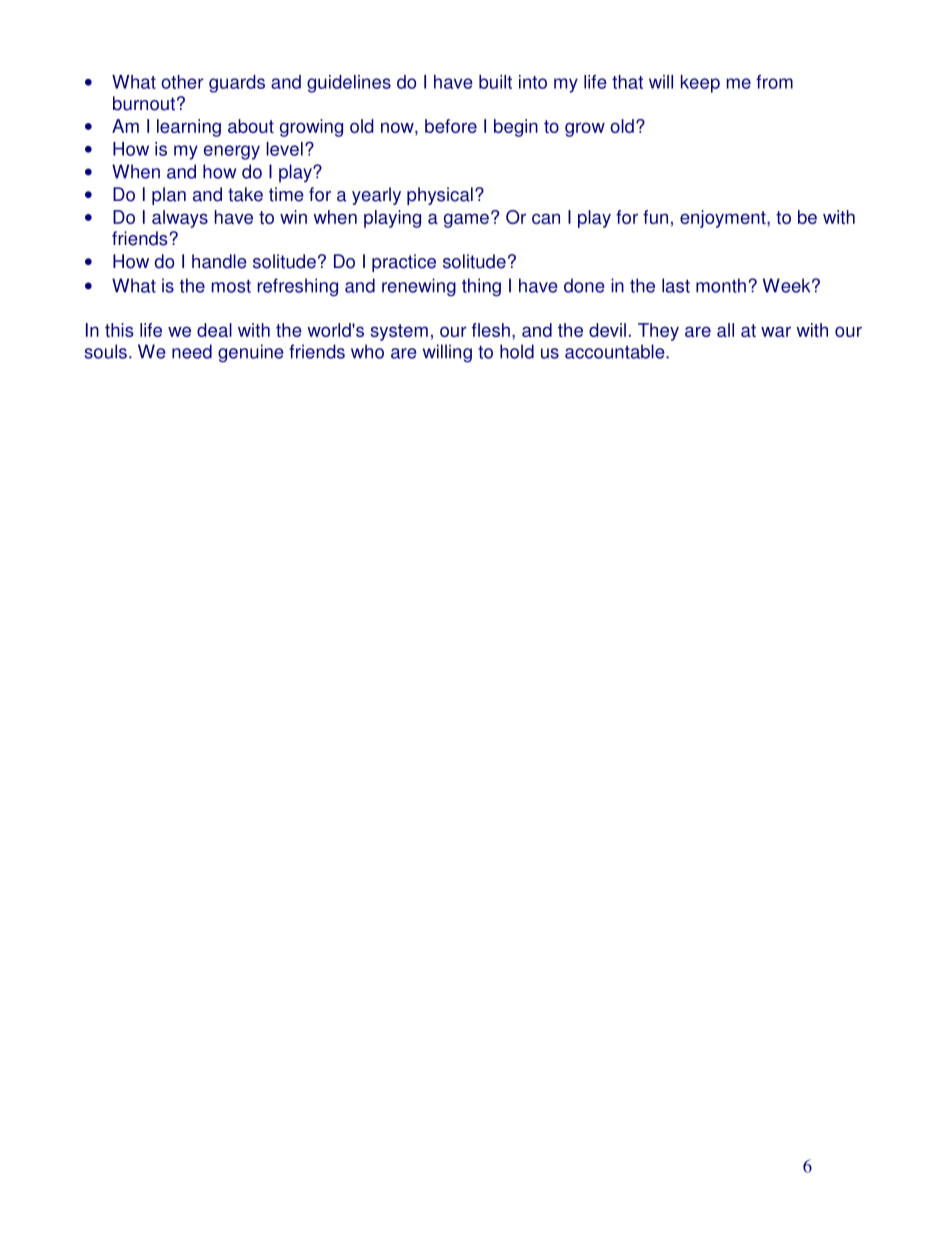 The image size is (952, 1233). I want to click on system, so click(399, 332).
